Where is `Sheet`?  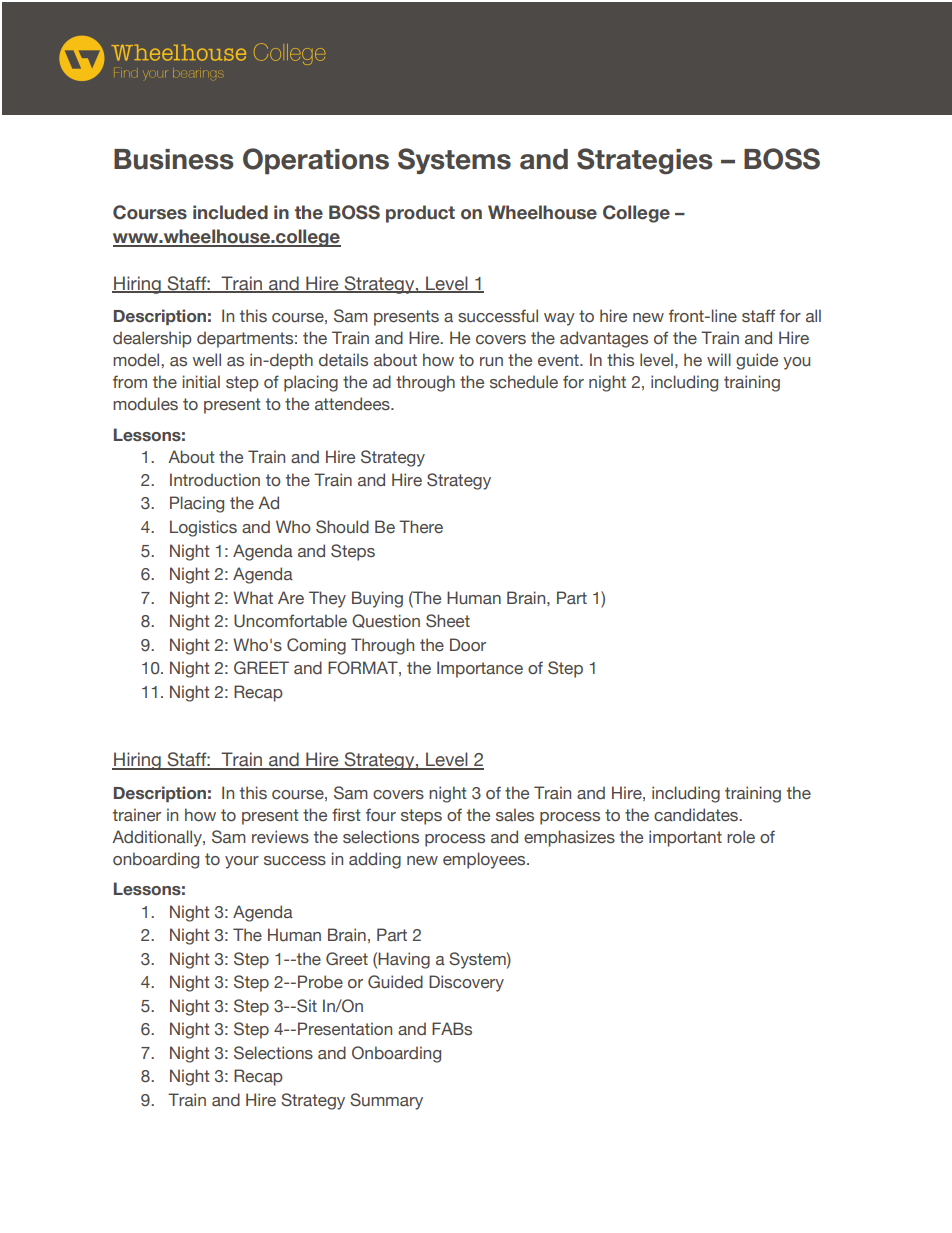
Sheet is located at coordinates (448, 621).
